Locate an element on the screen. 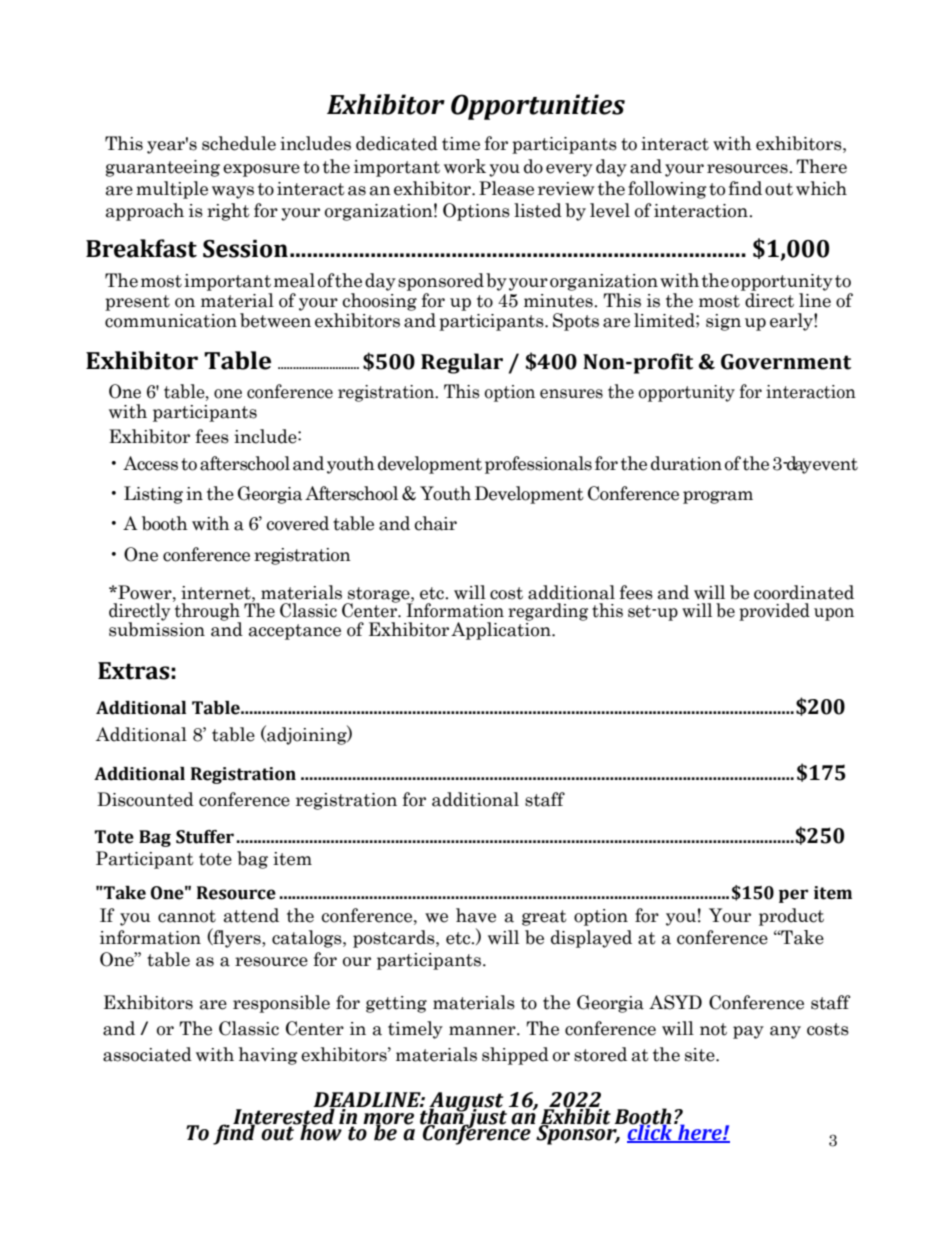 The height and width of the screenshot is (1233, 952). provided is located at coordinates (774, 612).
